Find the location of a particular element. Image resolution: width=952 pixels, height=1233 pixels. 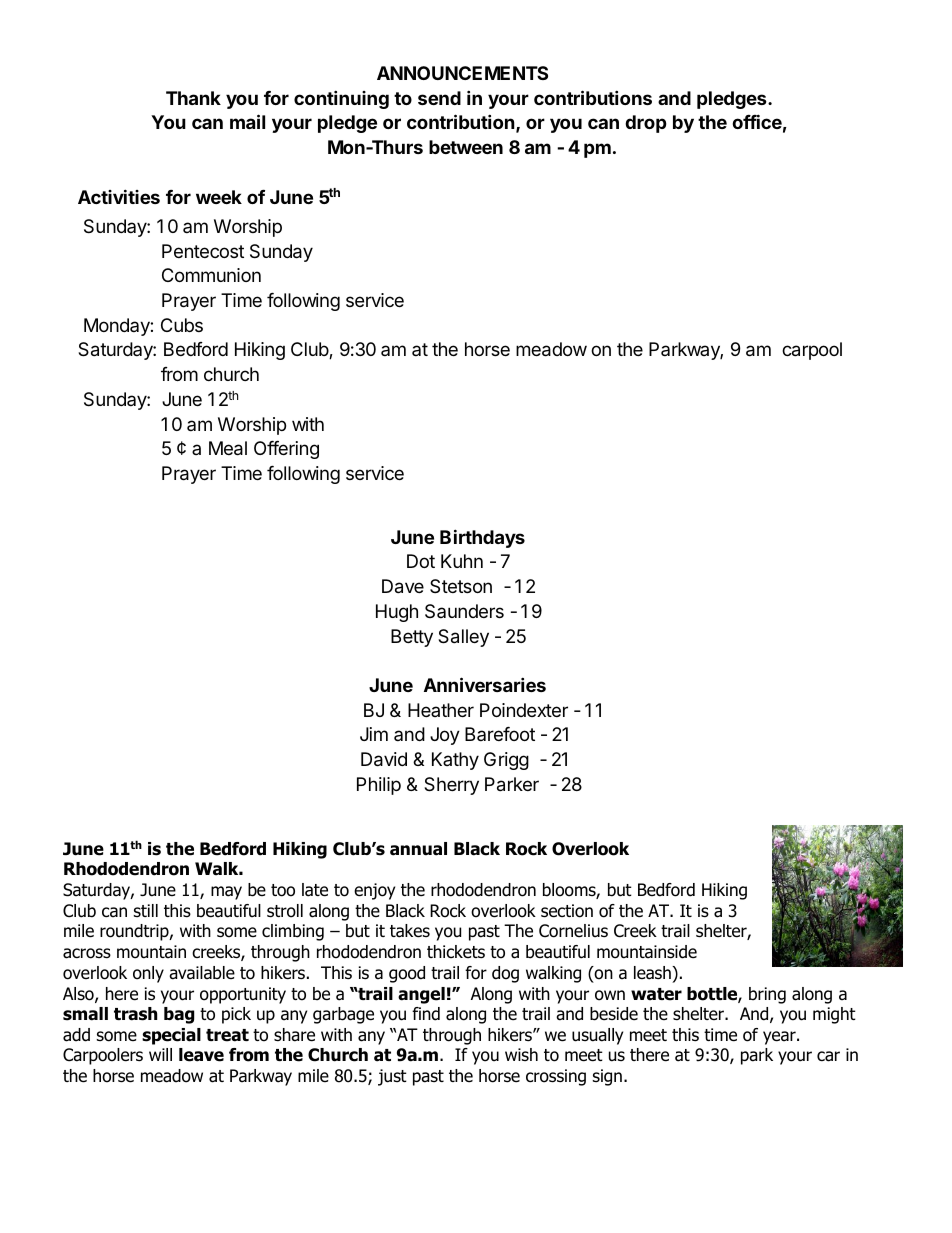

drop is located at coordinates (646, 124).
